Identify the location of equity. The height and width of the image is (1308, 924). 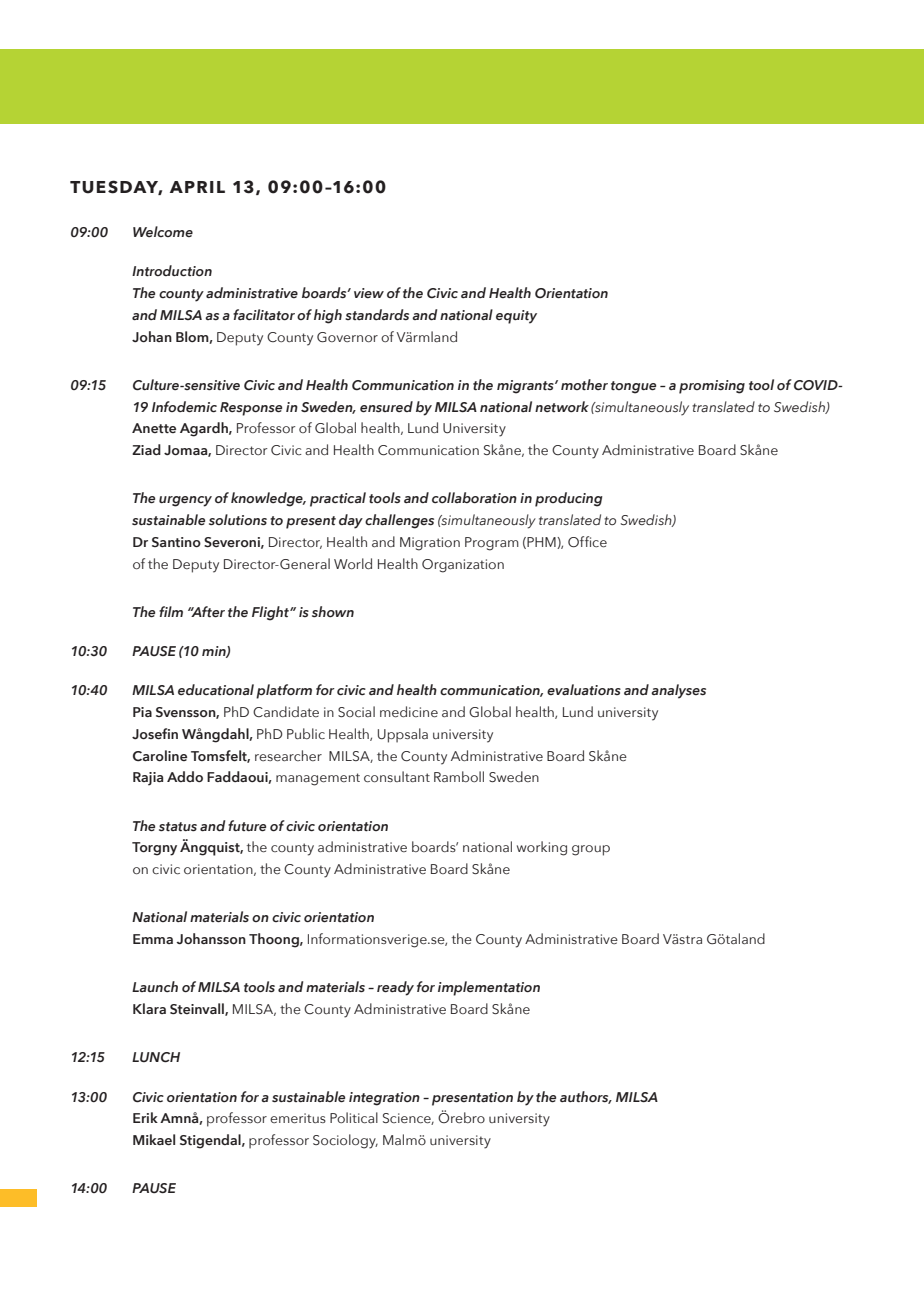
(516, 317).
